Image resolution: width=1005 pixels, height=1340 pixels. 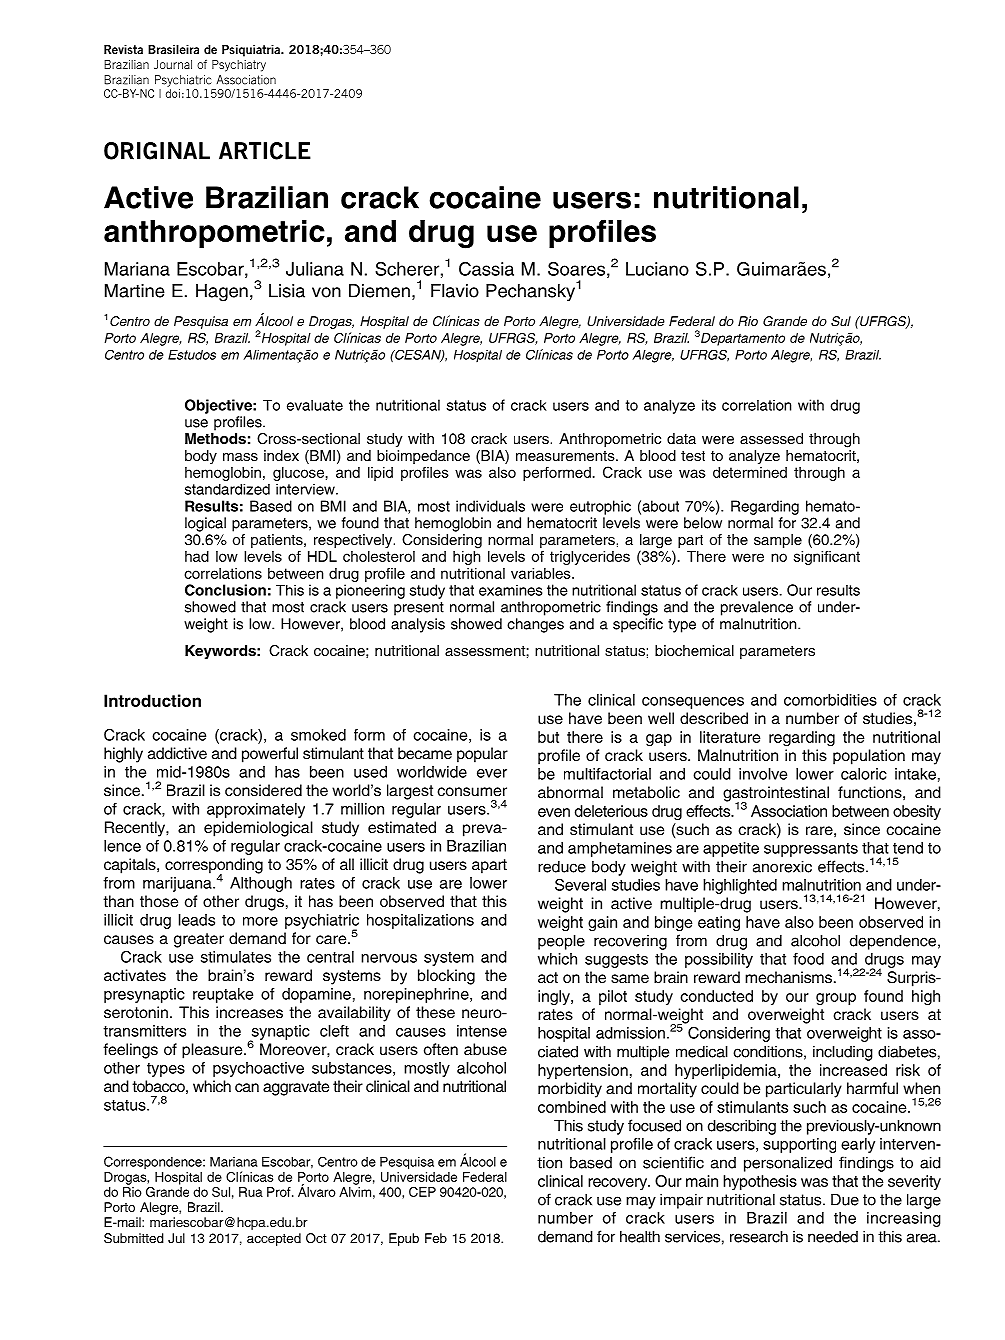 I want to click on Luciano, so click(x=657, y=269).
